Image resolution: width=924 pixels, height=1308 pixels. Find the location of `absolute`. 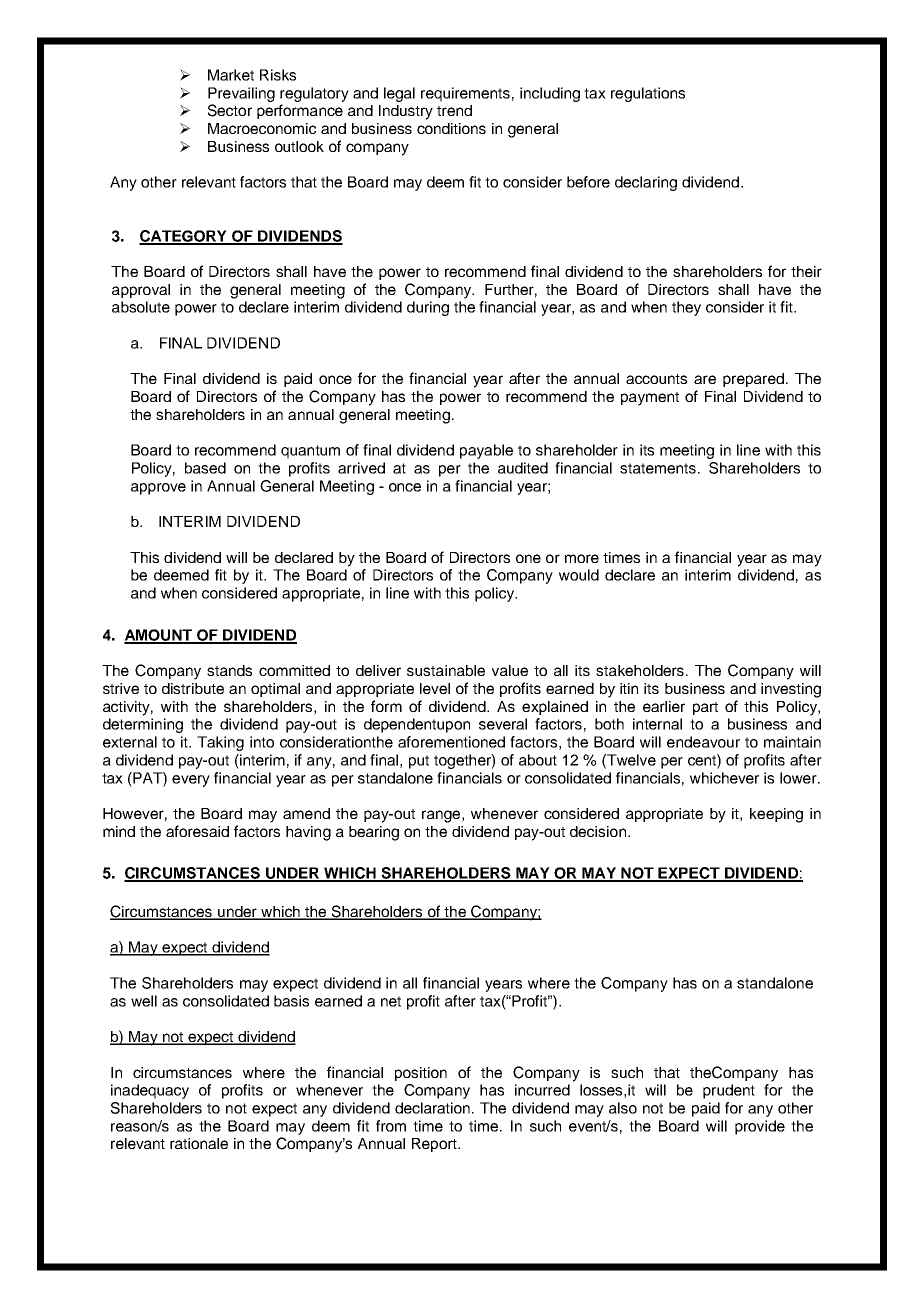

absolute is located at coordinates (141, 307).
